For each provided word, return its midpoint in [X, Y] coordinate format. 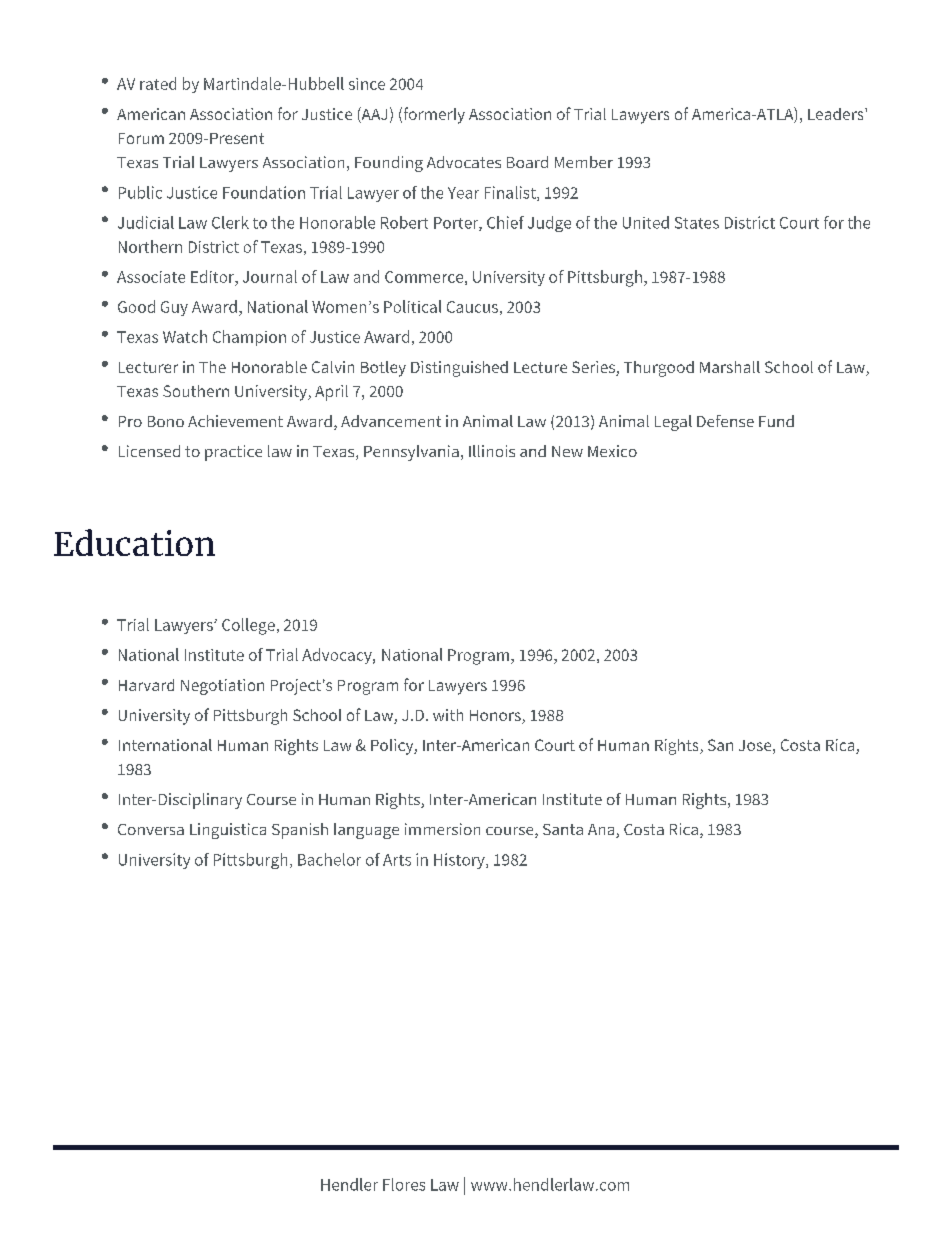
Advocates [464, 162]
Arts [397, 860]
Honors [496, 717]
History [460, 861]
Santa [563, 829]
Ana [602, 831]
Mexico [612, 451]
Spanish [300, 831]
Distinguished [459, 369]
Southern [196, 391]
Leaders [837, 114]
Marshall [730, 367]
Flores [404, 1184]
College [248, 626]
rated [158, 83]
